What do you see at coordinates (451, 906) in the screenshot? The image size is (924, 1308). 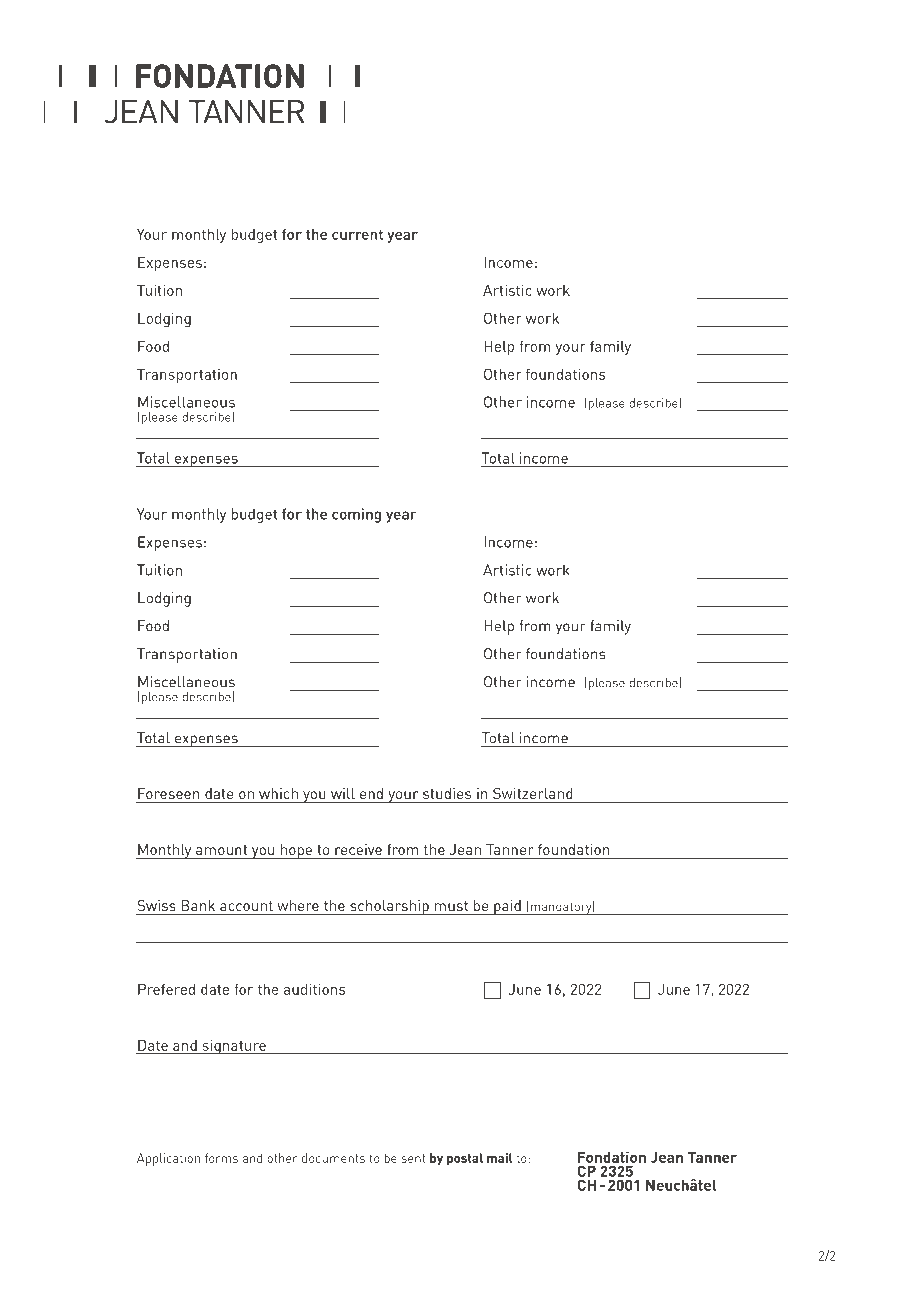 I see `must` at bounding box center [451, 906].
